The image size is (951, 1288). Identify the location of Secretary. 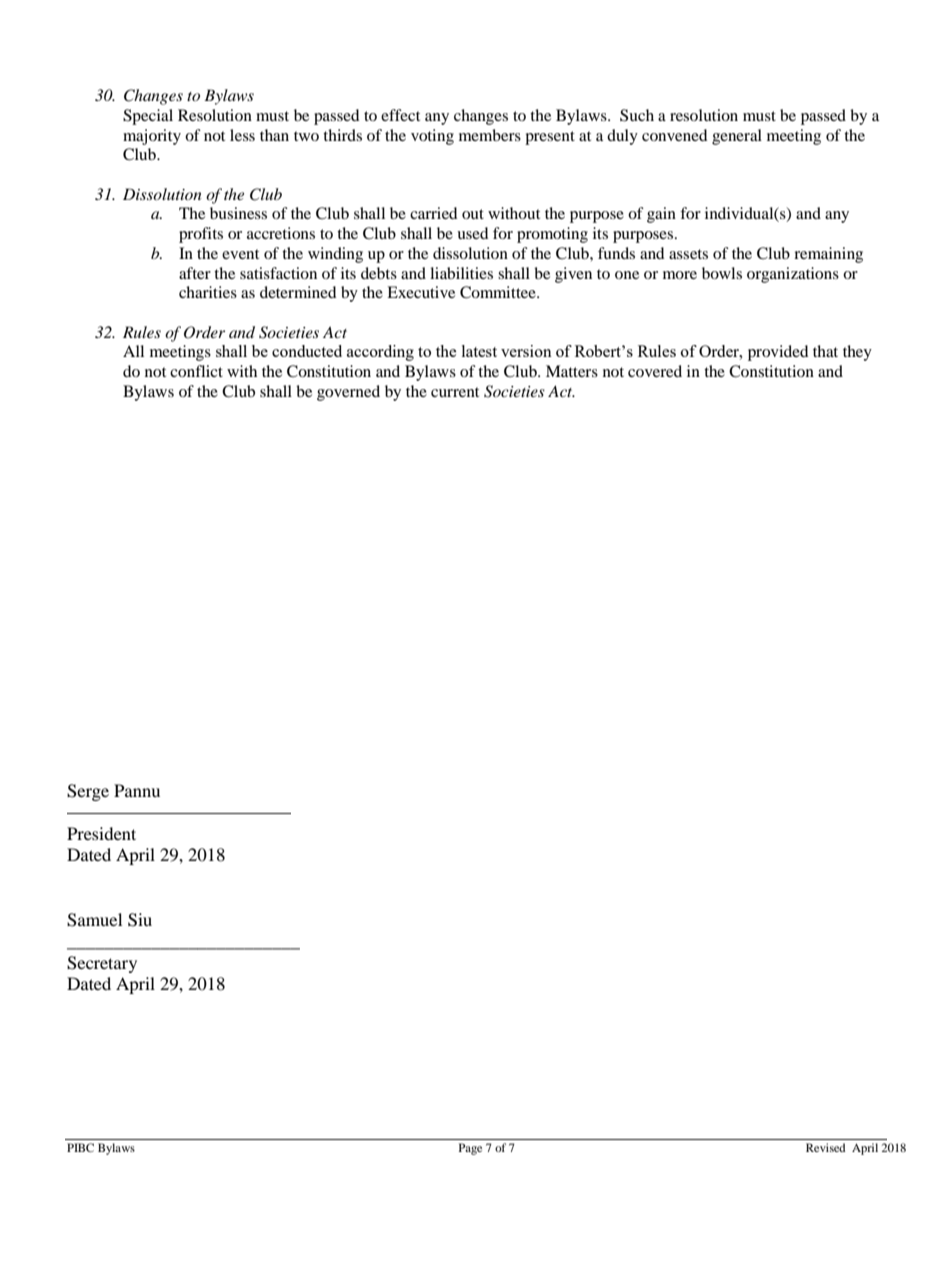
(102, 964).
